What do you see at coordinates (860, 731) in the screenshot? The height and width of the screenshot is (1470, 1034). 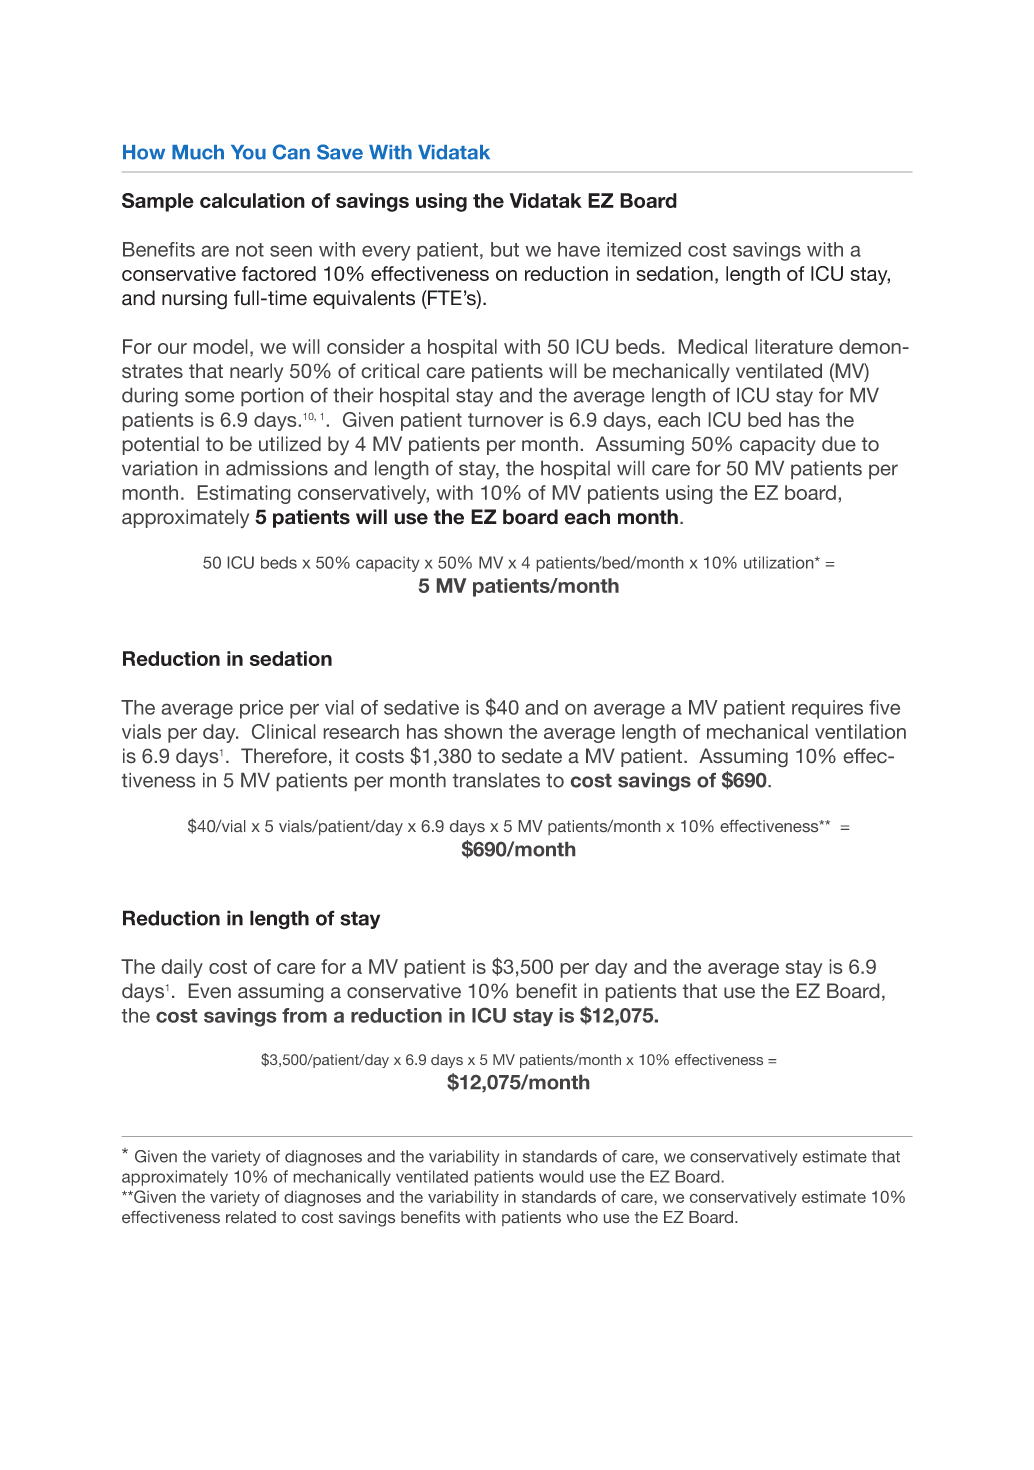 I see `ventilation` at bounding box center [860, 731].
